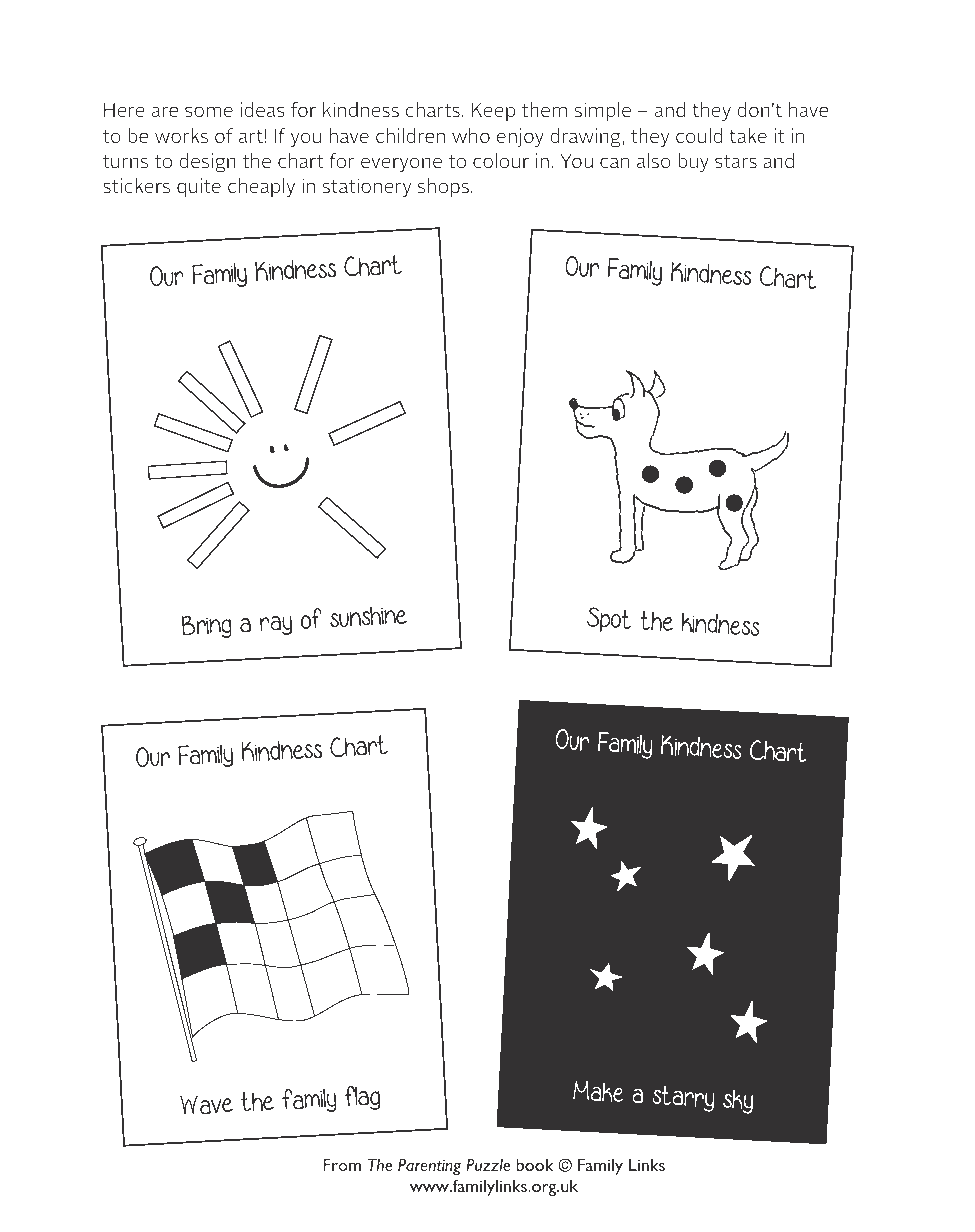  I want to click on buy, so click(693, 162).
